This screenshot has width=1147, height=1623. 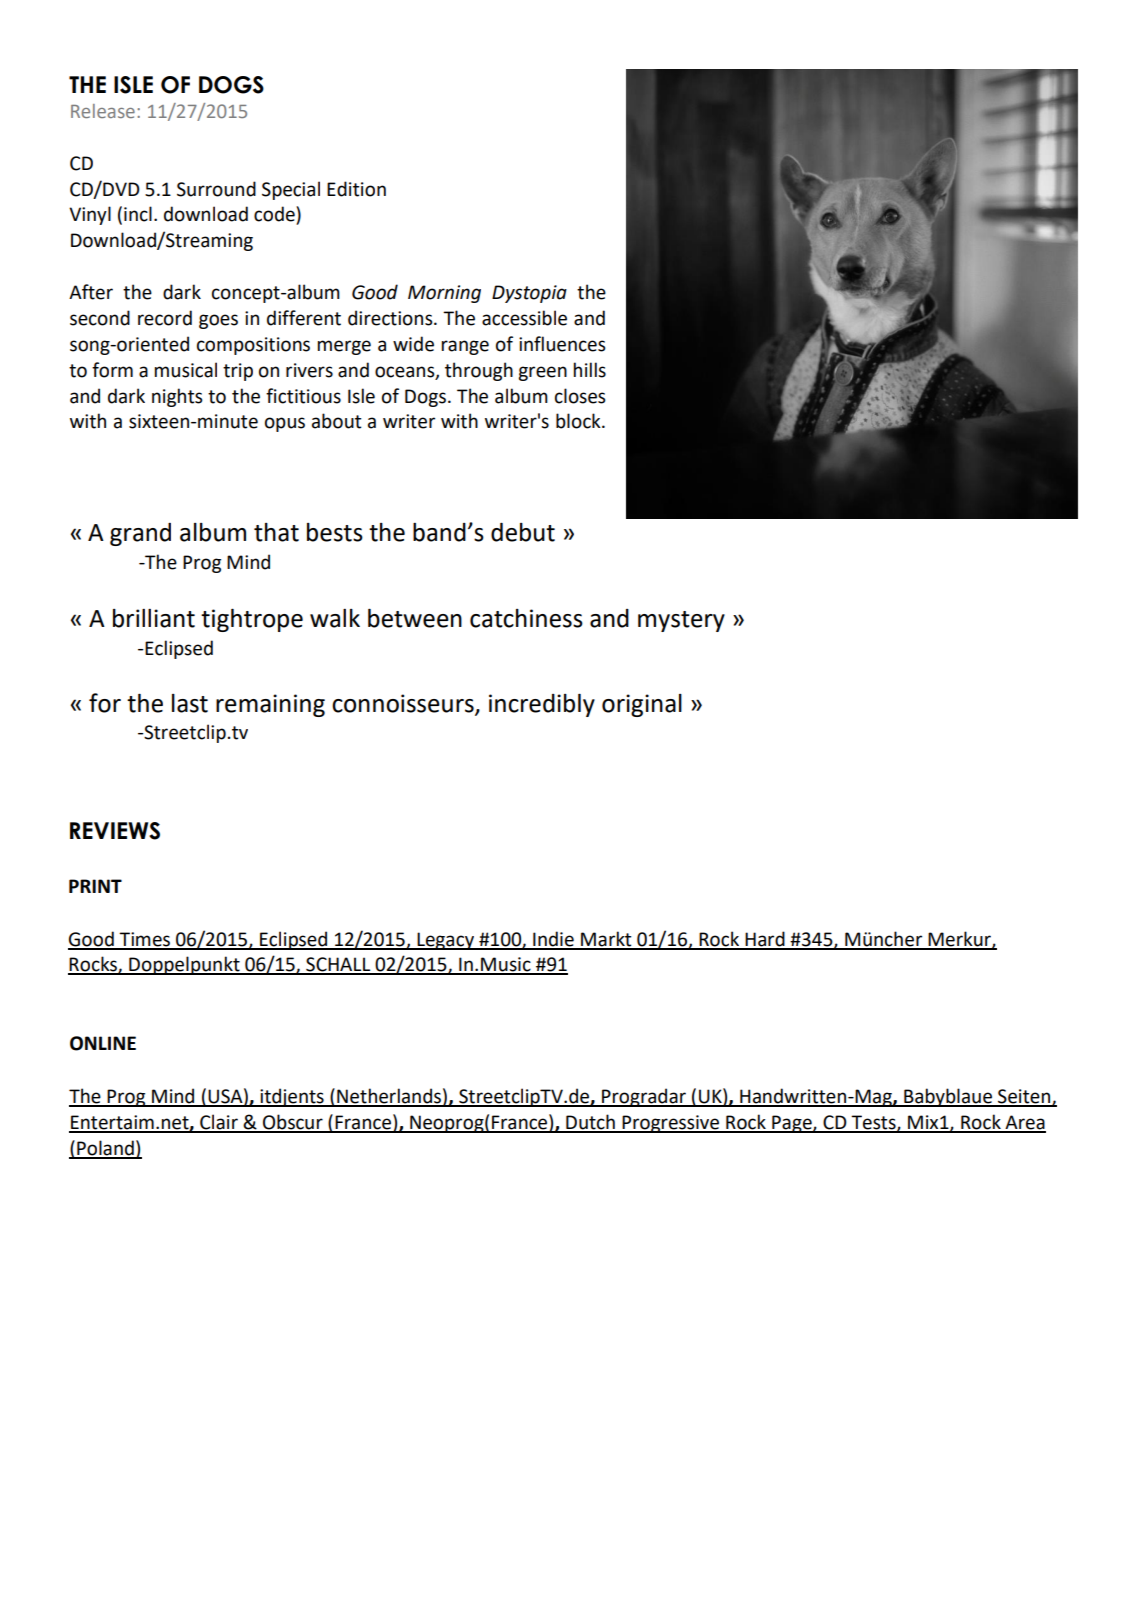 What do you see at coordinates (580, 396) in the screenshot?
I see `closes` at bounding box center [580, 396].
